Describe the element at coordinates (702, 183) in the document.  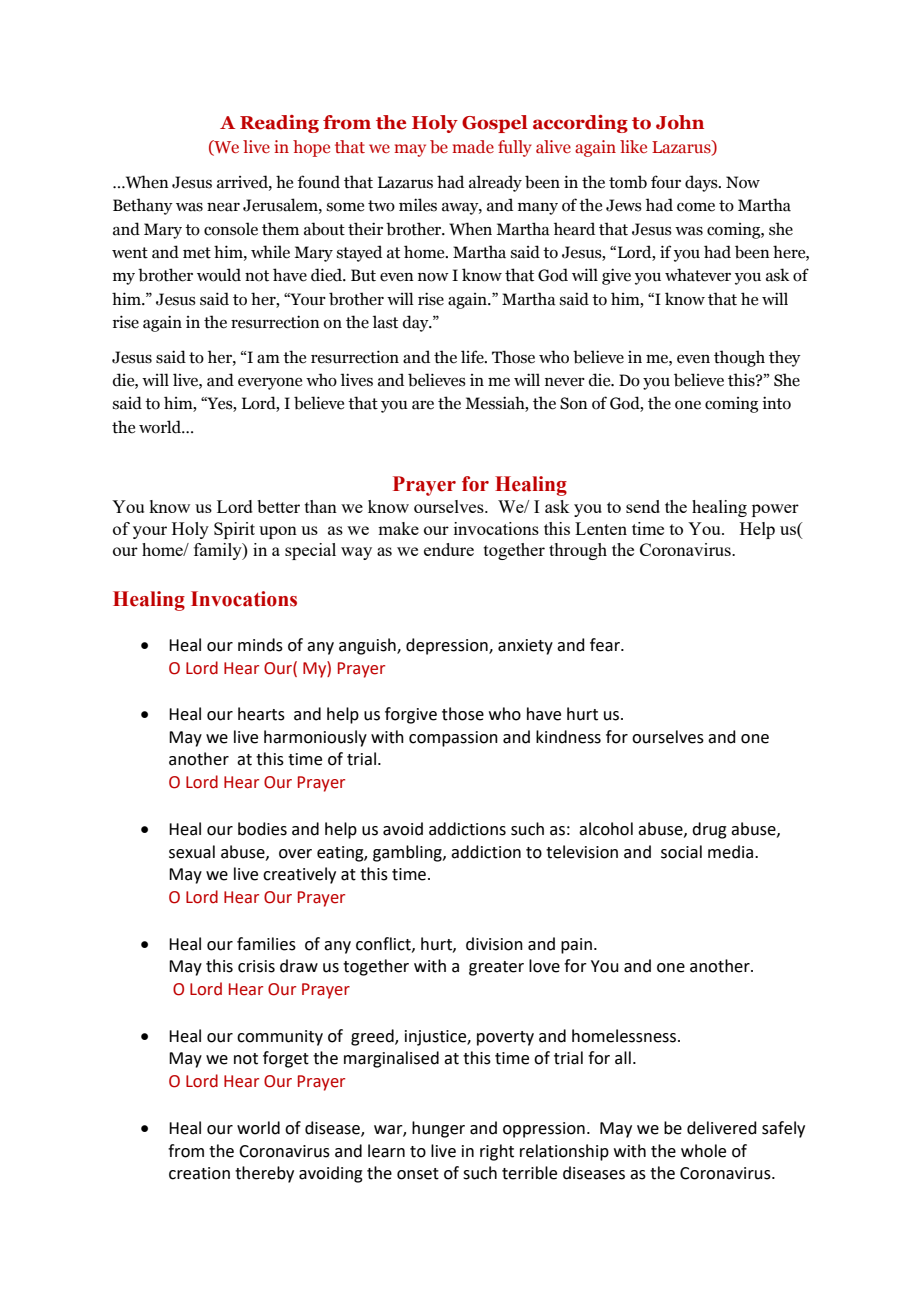
I see `days` at that location.
